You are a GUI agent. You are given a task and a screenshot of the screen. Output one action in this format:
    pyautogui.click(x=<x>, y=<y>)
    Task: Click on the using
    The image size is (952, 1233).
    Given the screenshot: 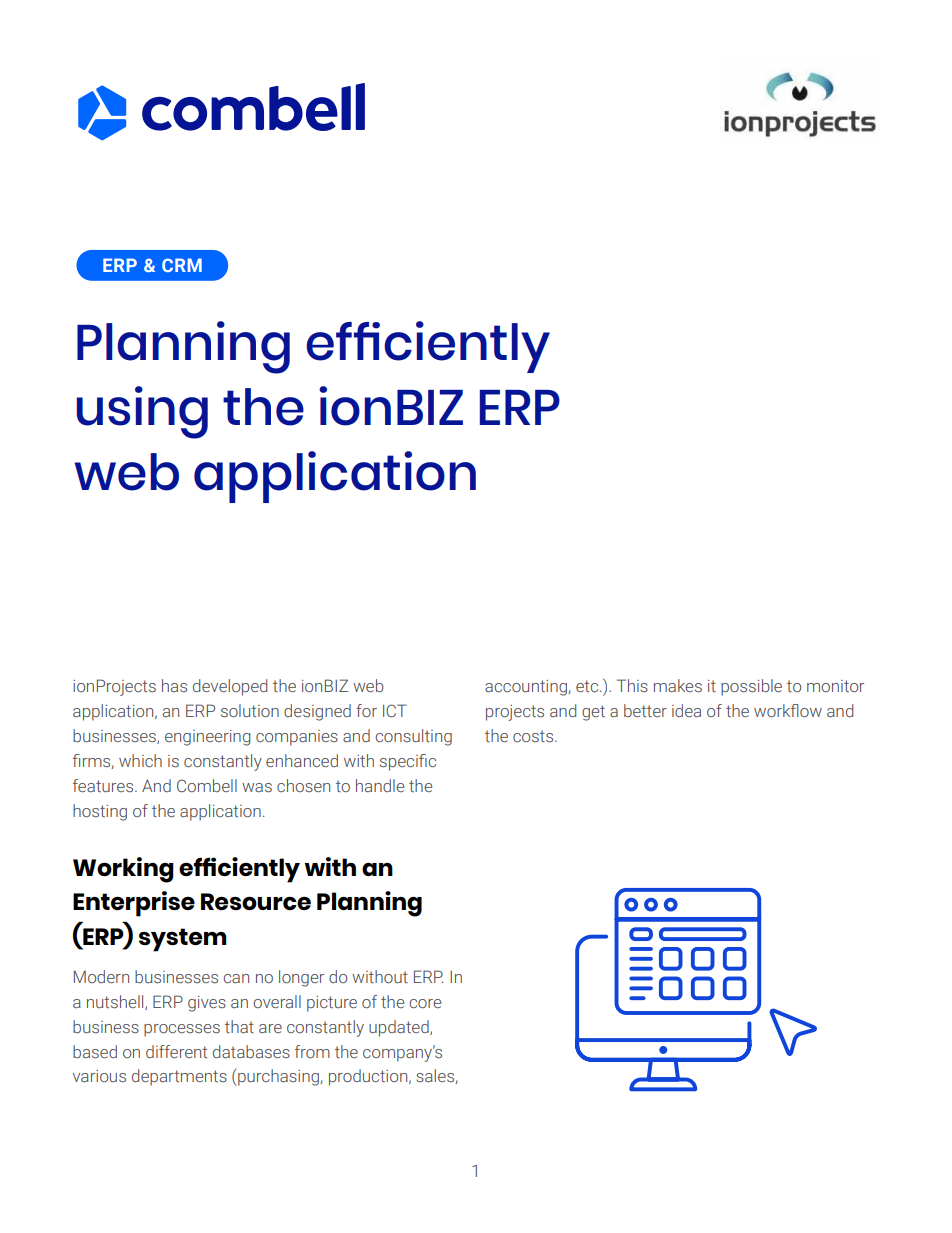 What is the action you would take?
    pyautogui.click(x=142, y=412)
